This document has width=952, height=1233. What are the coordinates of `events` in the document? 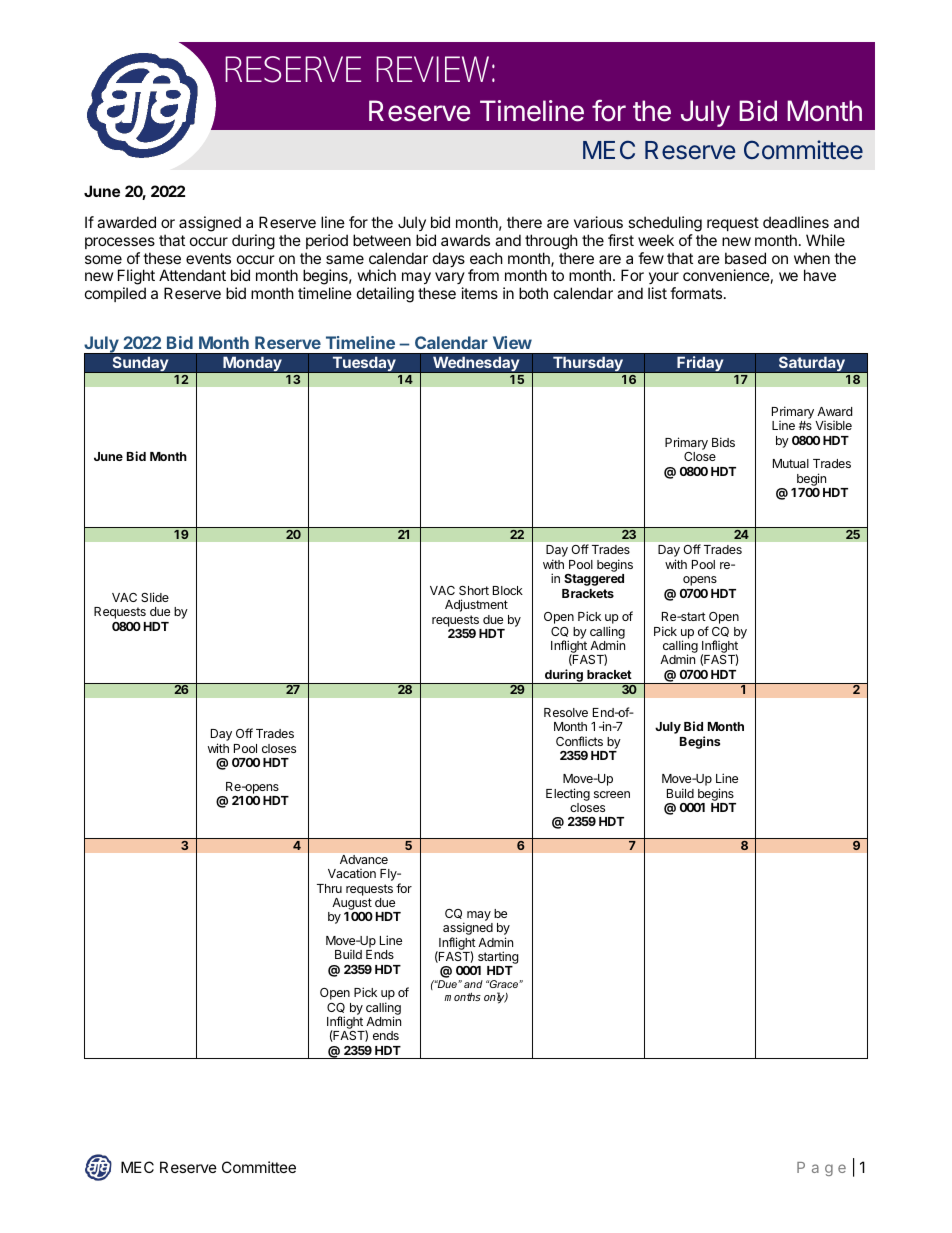 It's located at (208, 258).
